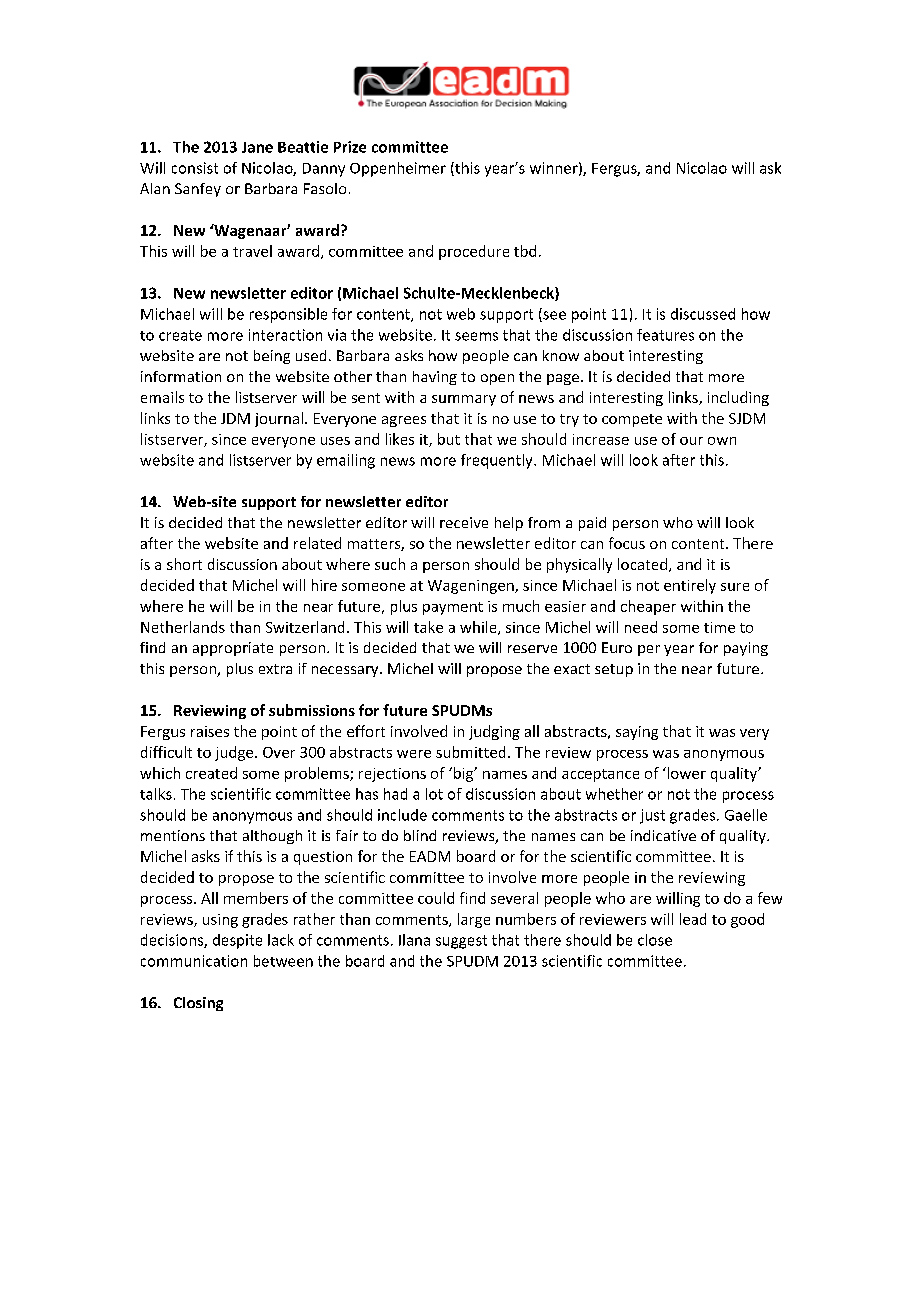 This screenshot has height=1309, width=924. Describe the element at coordinates (235, 753) in the screenshot. I see `judge` at that location.
